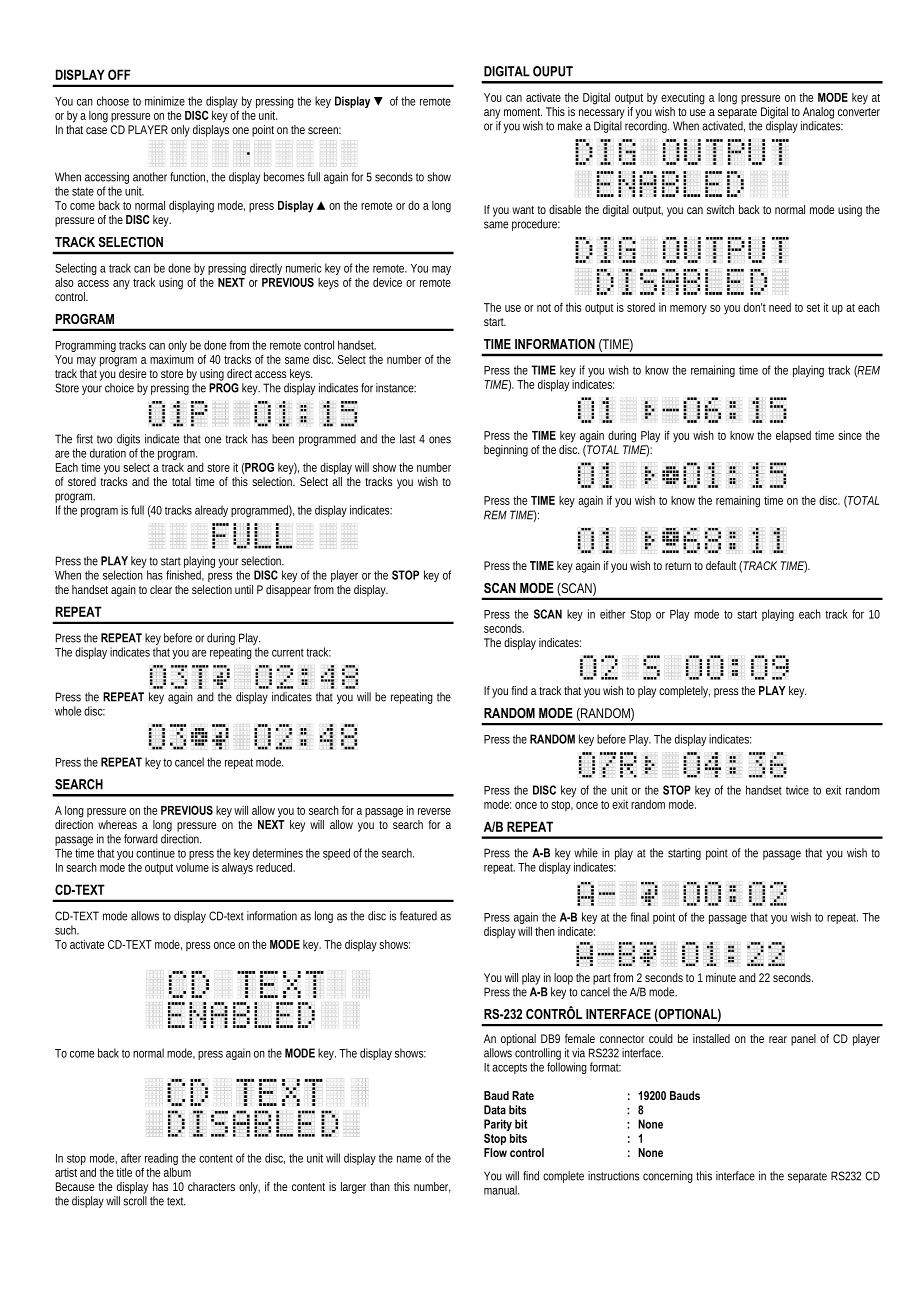 Image resolution: width=924 pixels, height=1308 pixels. What do you see at coordinates (165, 101) in the screenshot?
I see `minimize` at bounding box center [165, 101].
